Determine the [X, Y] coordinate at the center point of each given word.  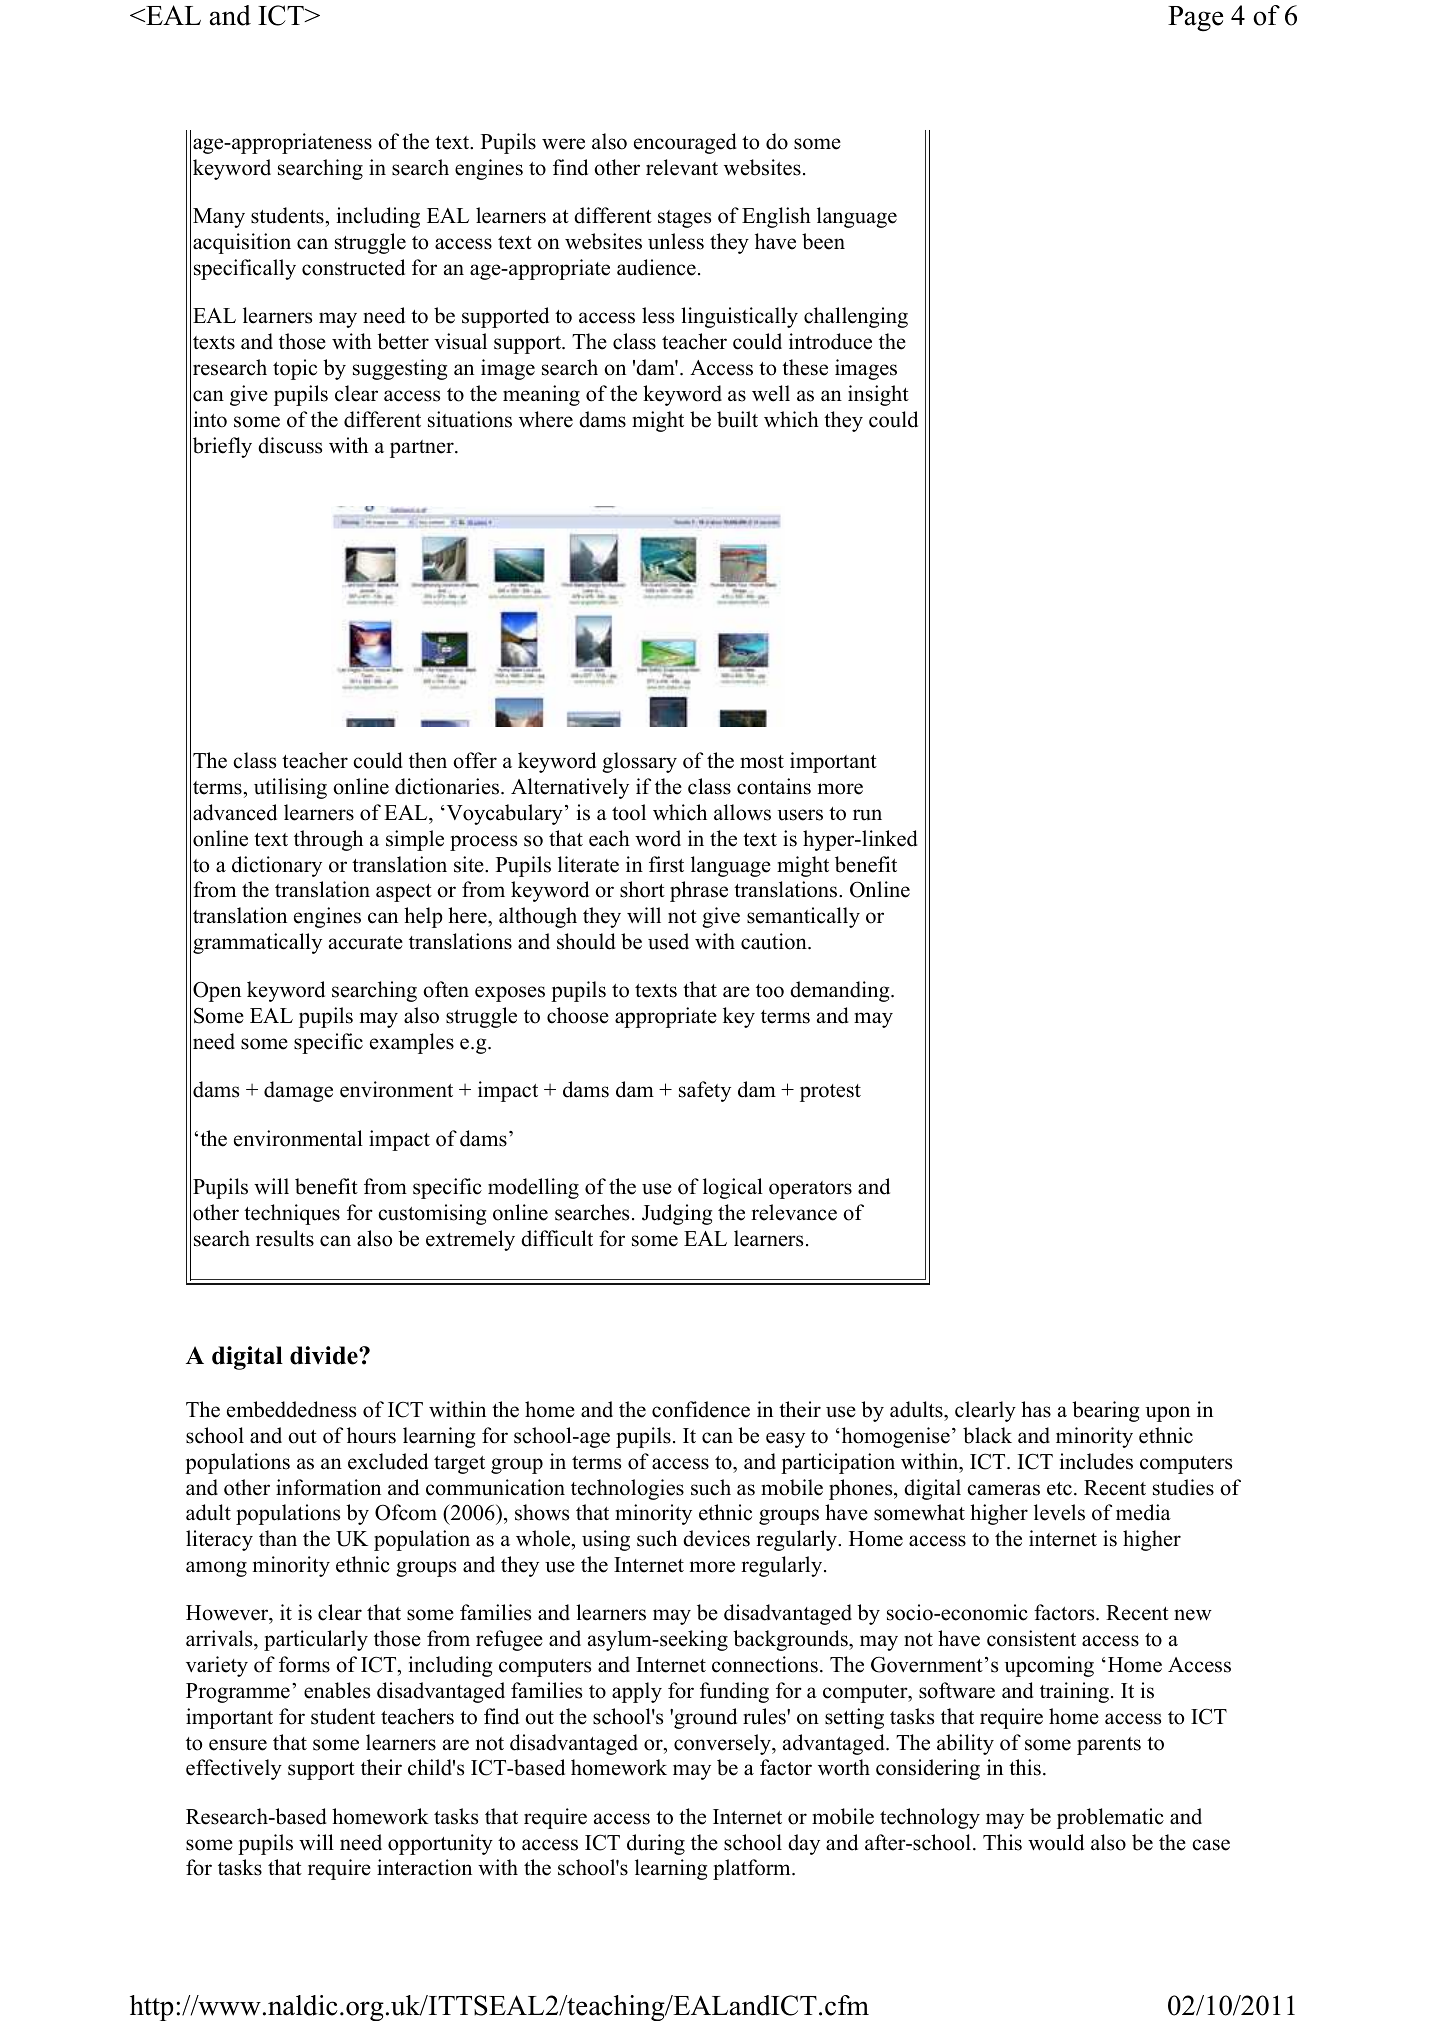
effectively [234, 1769]
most [762, 762]
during [656, 1844]
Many [219, 218]
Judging [677, 1214]
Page [1195, 19]
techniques [292, 1214]
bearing [1105, 1411]
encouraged [685, 143]
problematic [1110, 1818]
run [867, 815]
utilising [290, 788]
